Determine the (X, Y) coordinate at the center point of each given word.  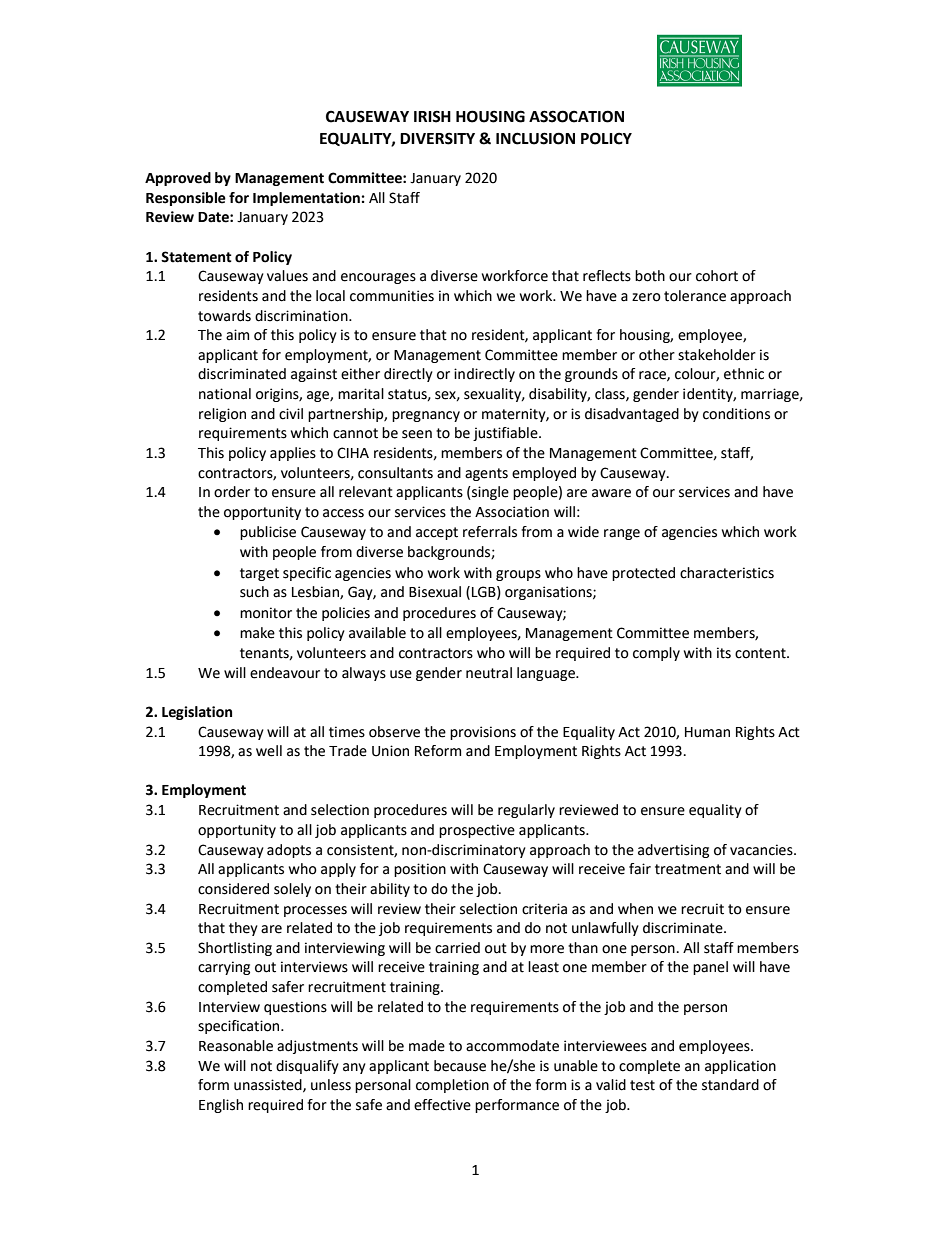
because (460, 1066)
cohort (717, 276)
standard (730, 1085)
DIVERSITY (437, 138)
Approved (178, 179)
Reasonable (236, 1046)
